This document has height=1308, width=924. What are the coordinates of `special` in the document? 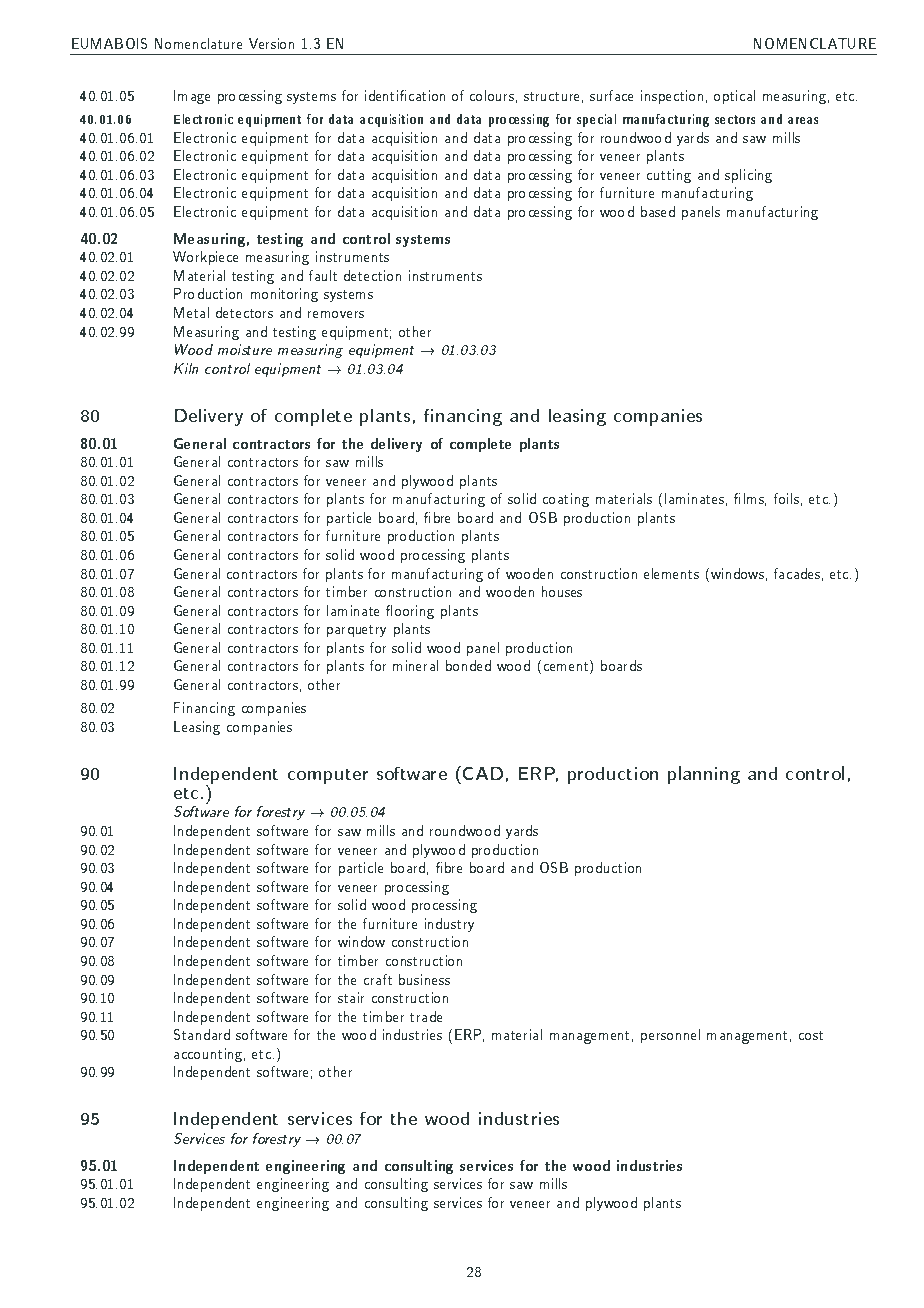 It's located at (596, 120).
